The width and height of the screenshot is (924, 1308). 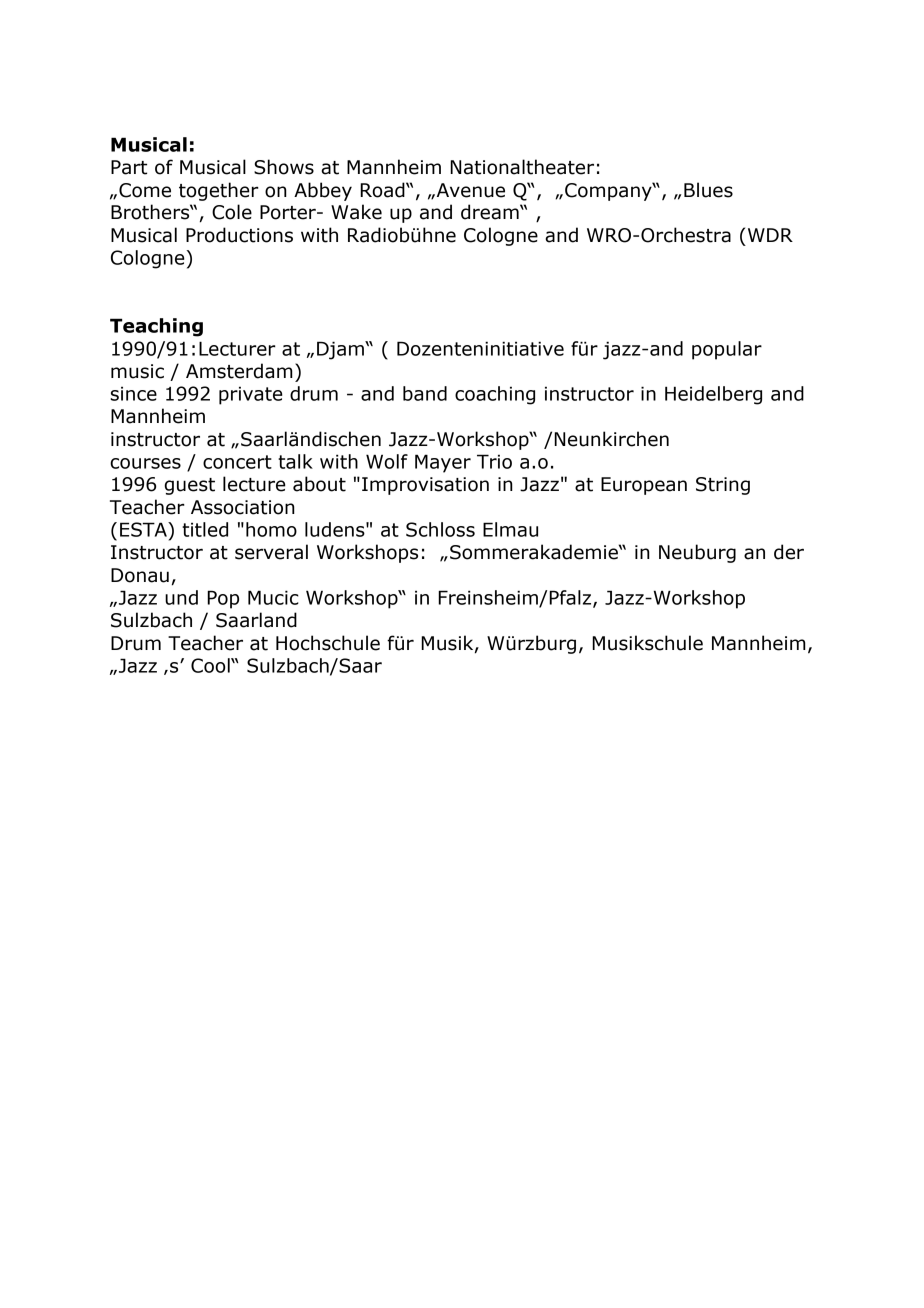 I want to click on Blues, so click(x=708, y=190).
